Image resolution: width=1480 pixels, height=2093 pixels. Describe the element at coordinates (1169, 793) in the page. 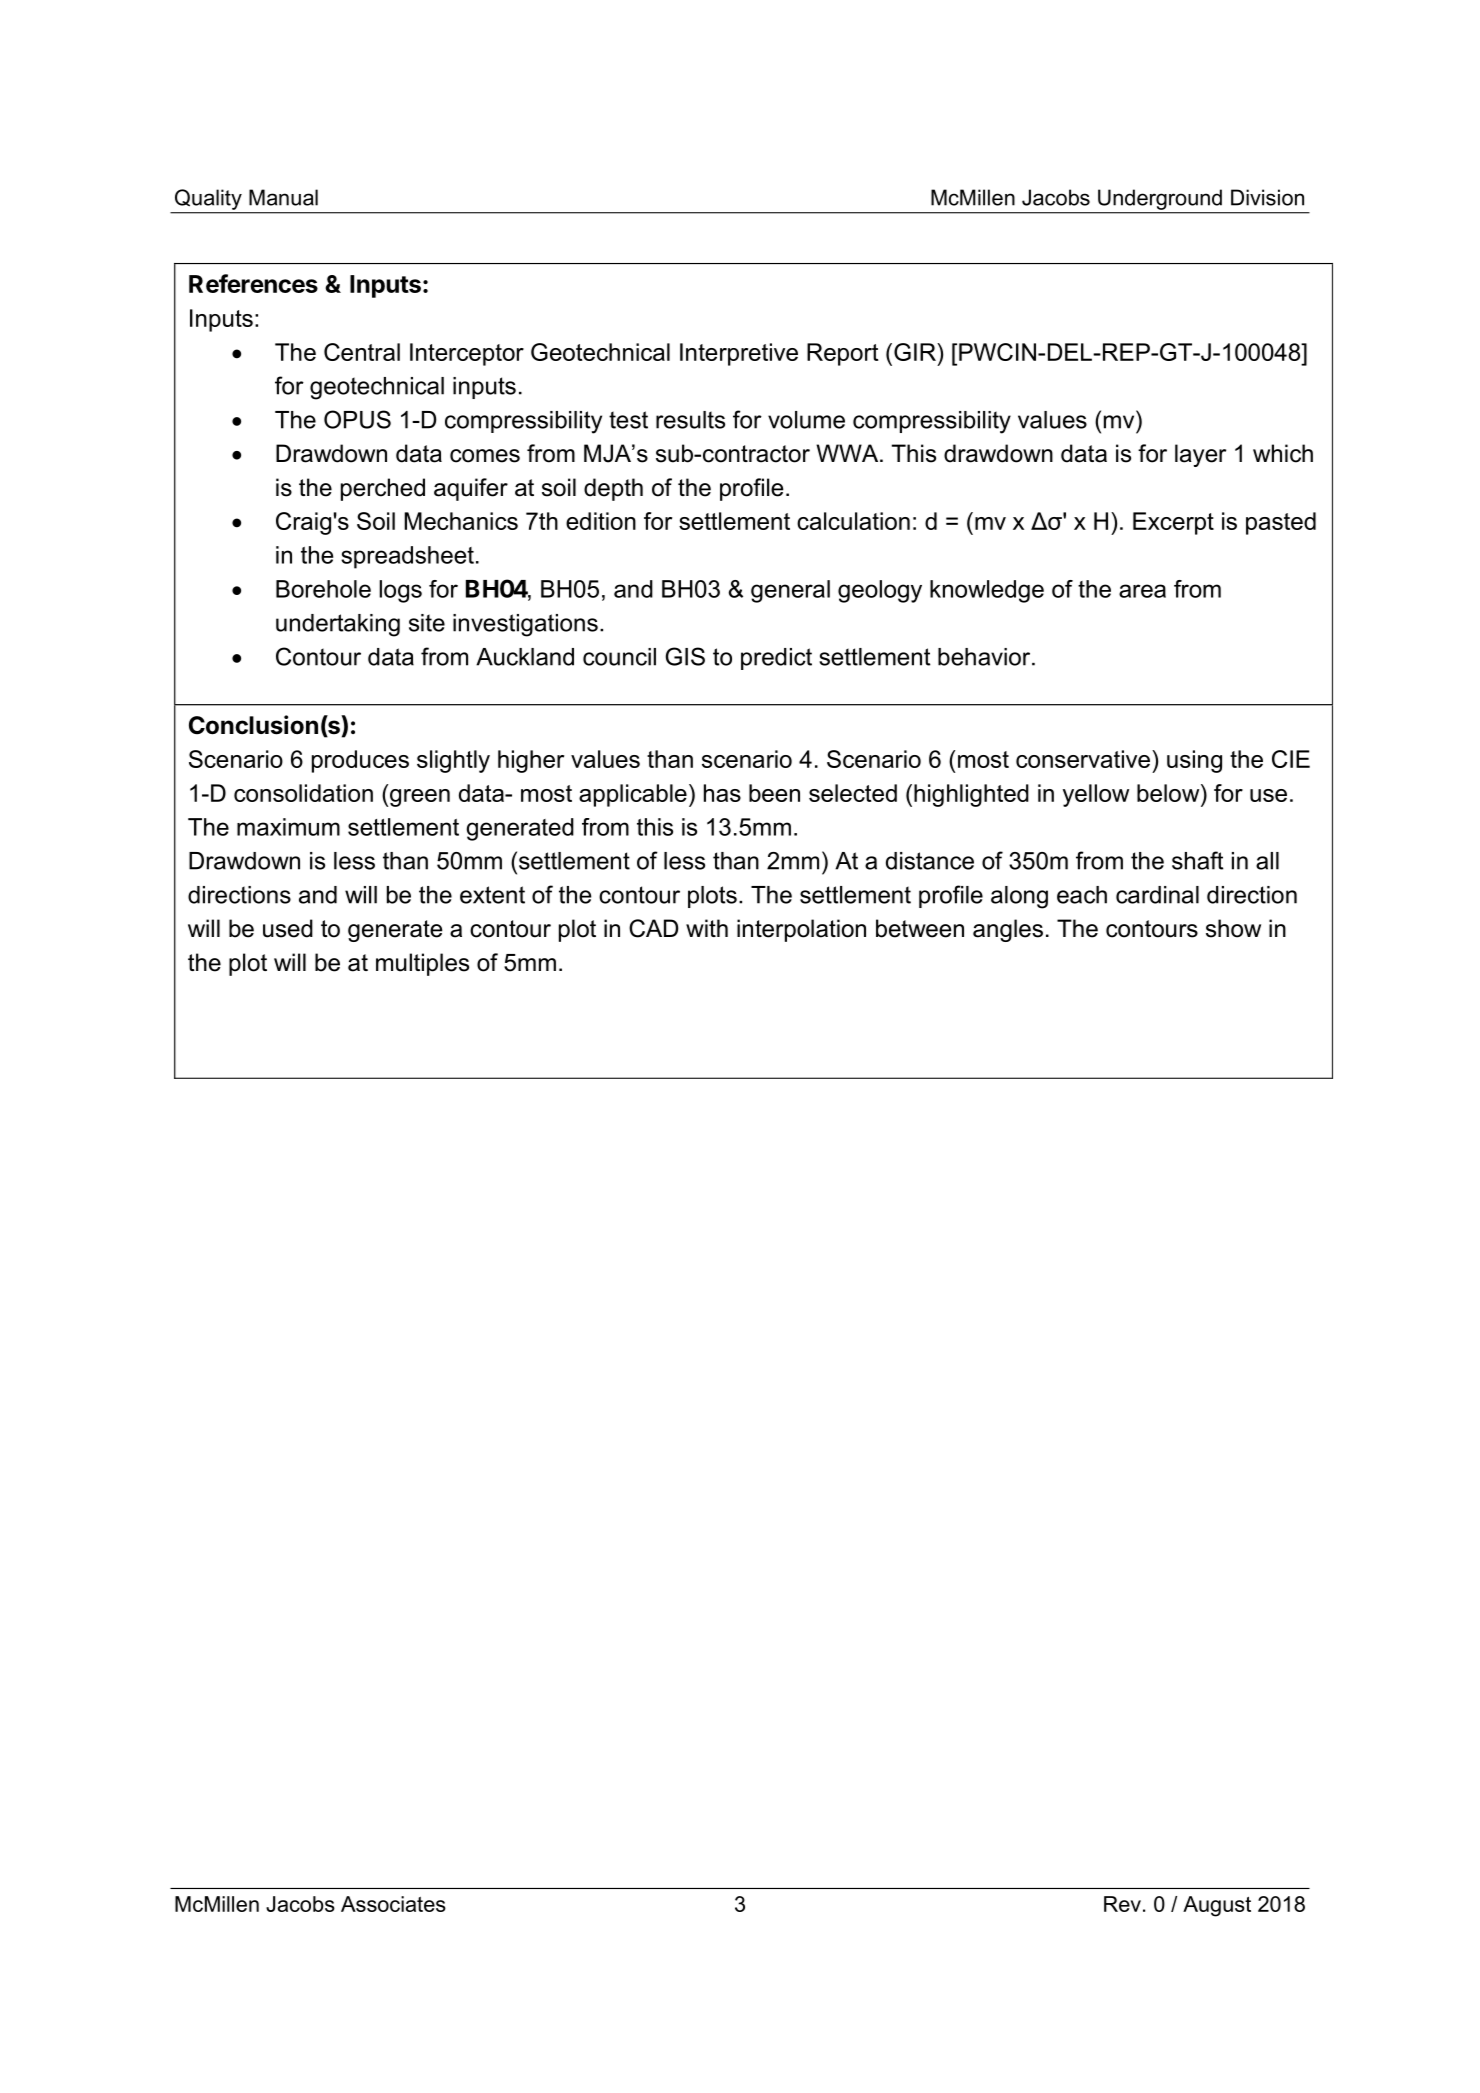

I see `below` at that location.
